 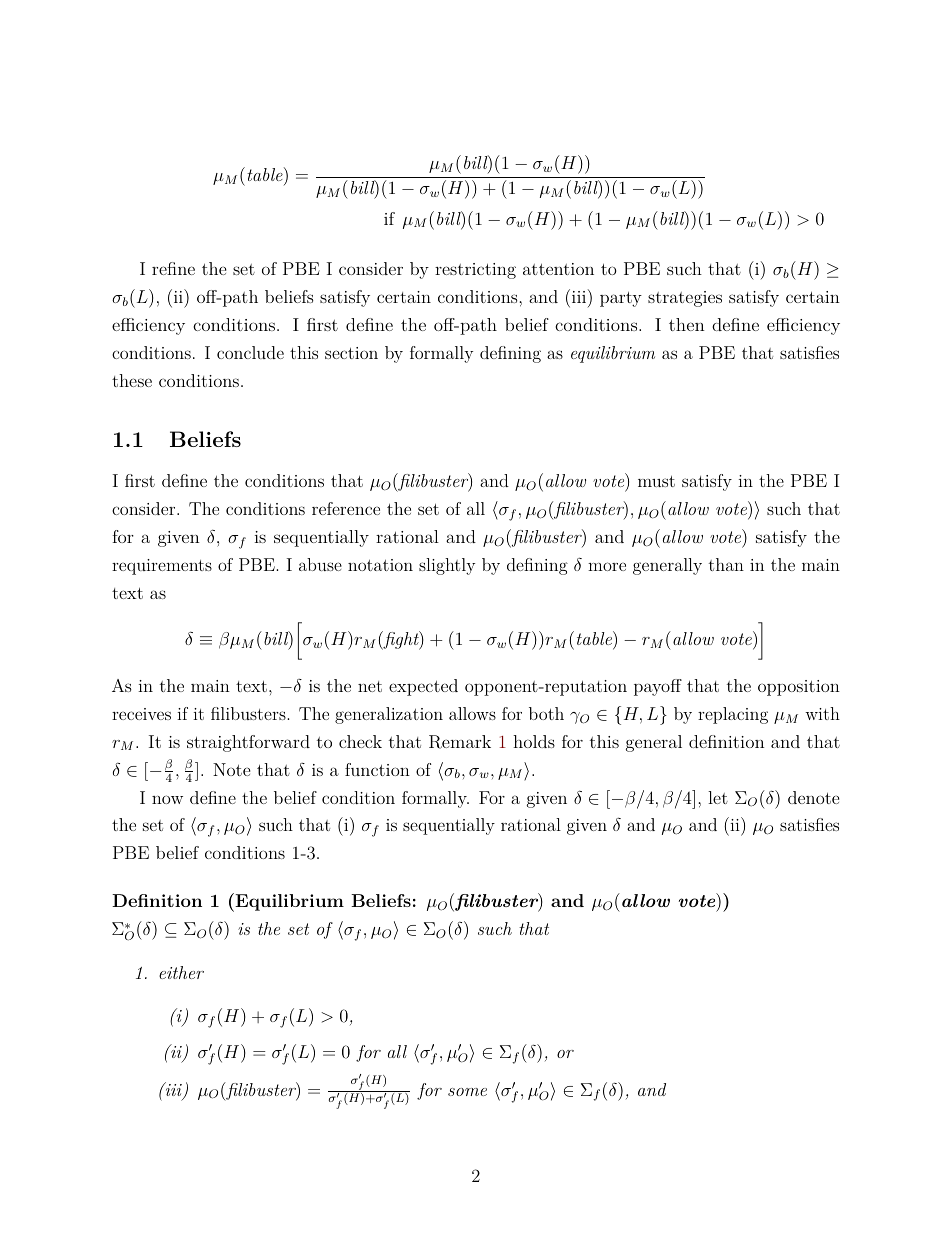 What do you see at coordinates (475, 271) in the document?
I see `restricting` at bounding box center [475, 271].
